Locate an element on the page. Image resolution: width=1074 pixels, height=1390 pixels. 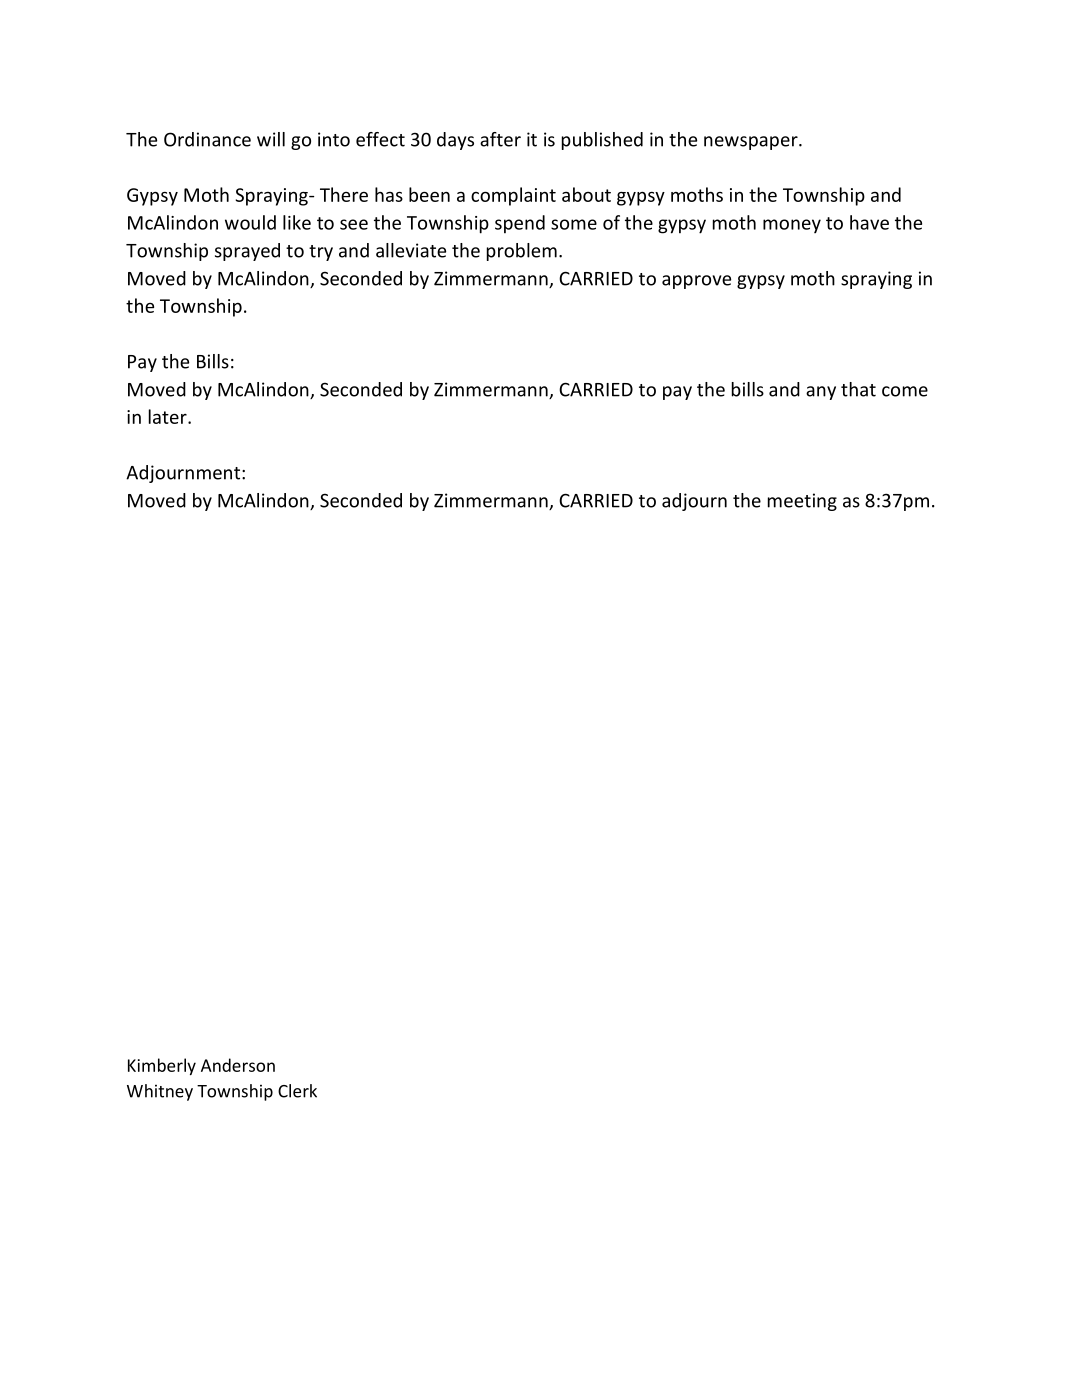
Kimberly is located at coordinates (162, 1066).
